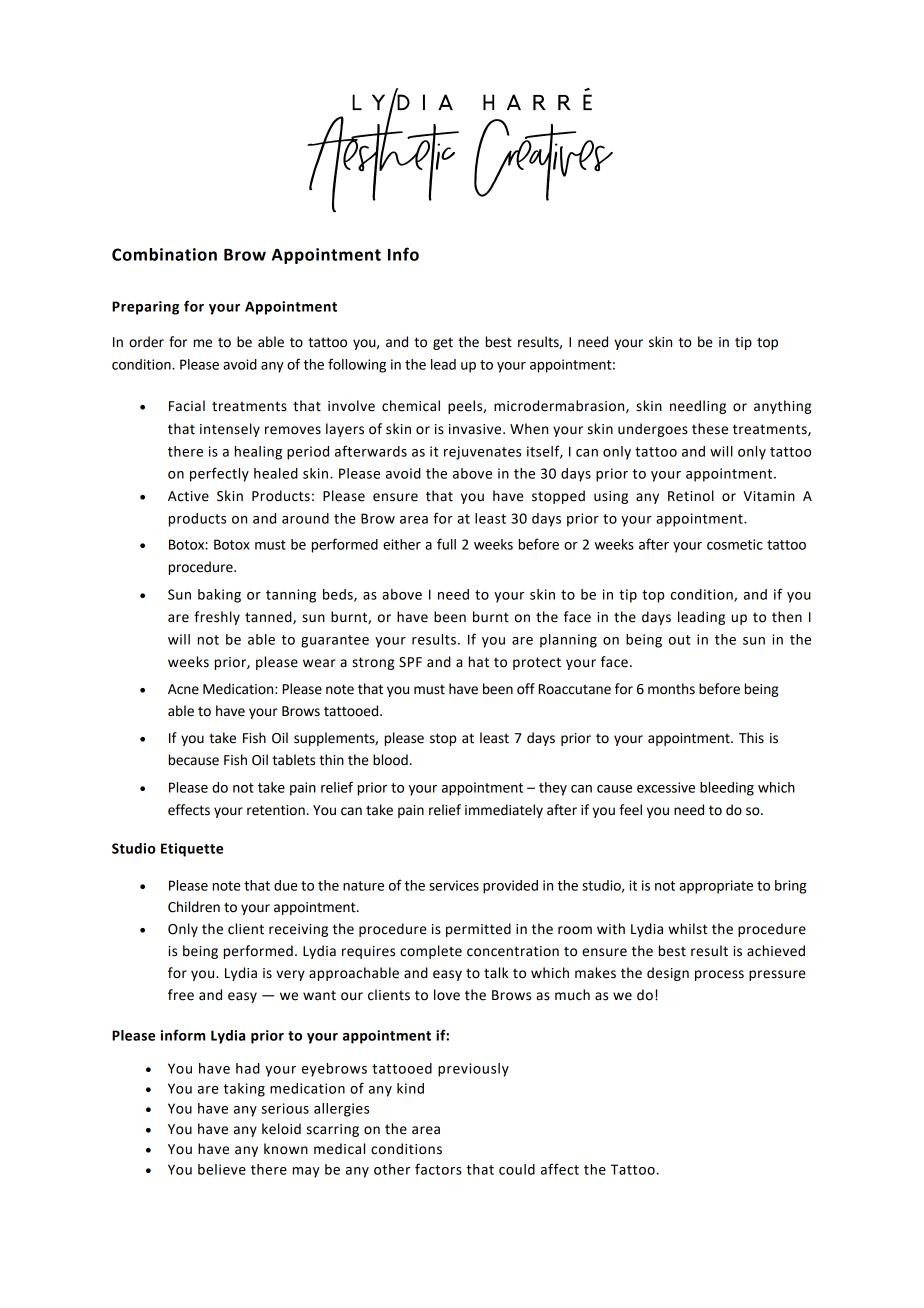 This screenshot has width=924, height=1308. What do you see at coordinates (716, 887) in the screenshot?
I see `appropriate` at bounding box center [716, 887].
